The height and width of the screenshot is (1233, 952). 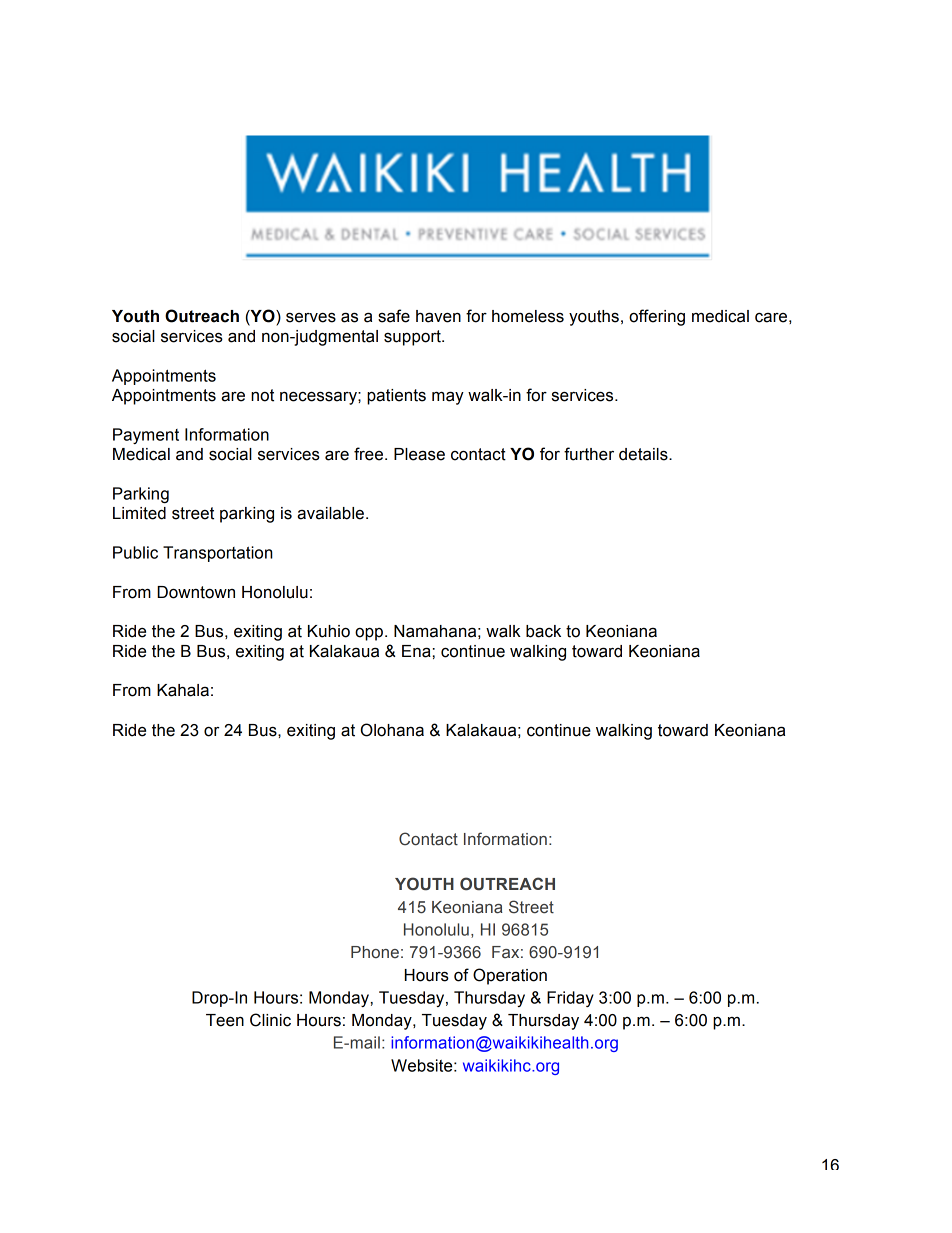 I want to click on Friday, so click(x=570, y=999).
